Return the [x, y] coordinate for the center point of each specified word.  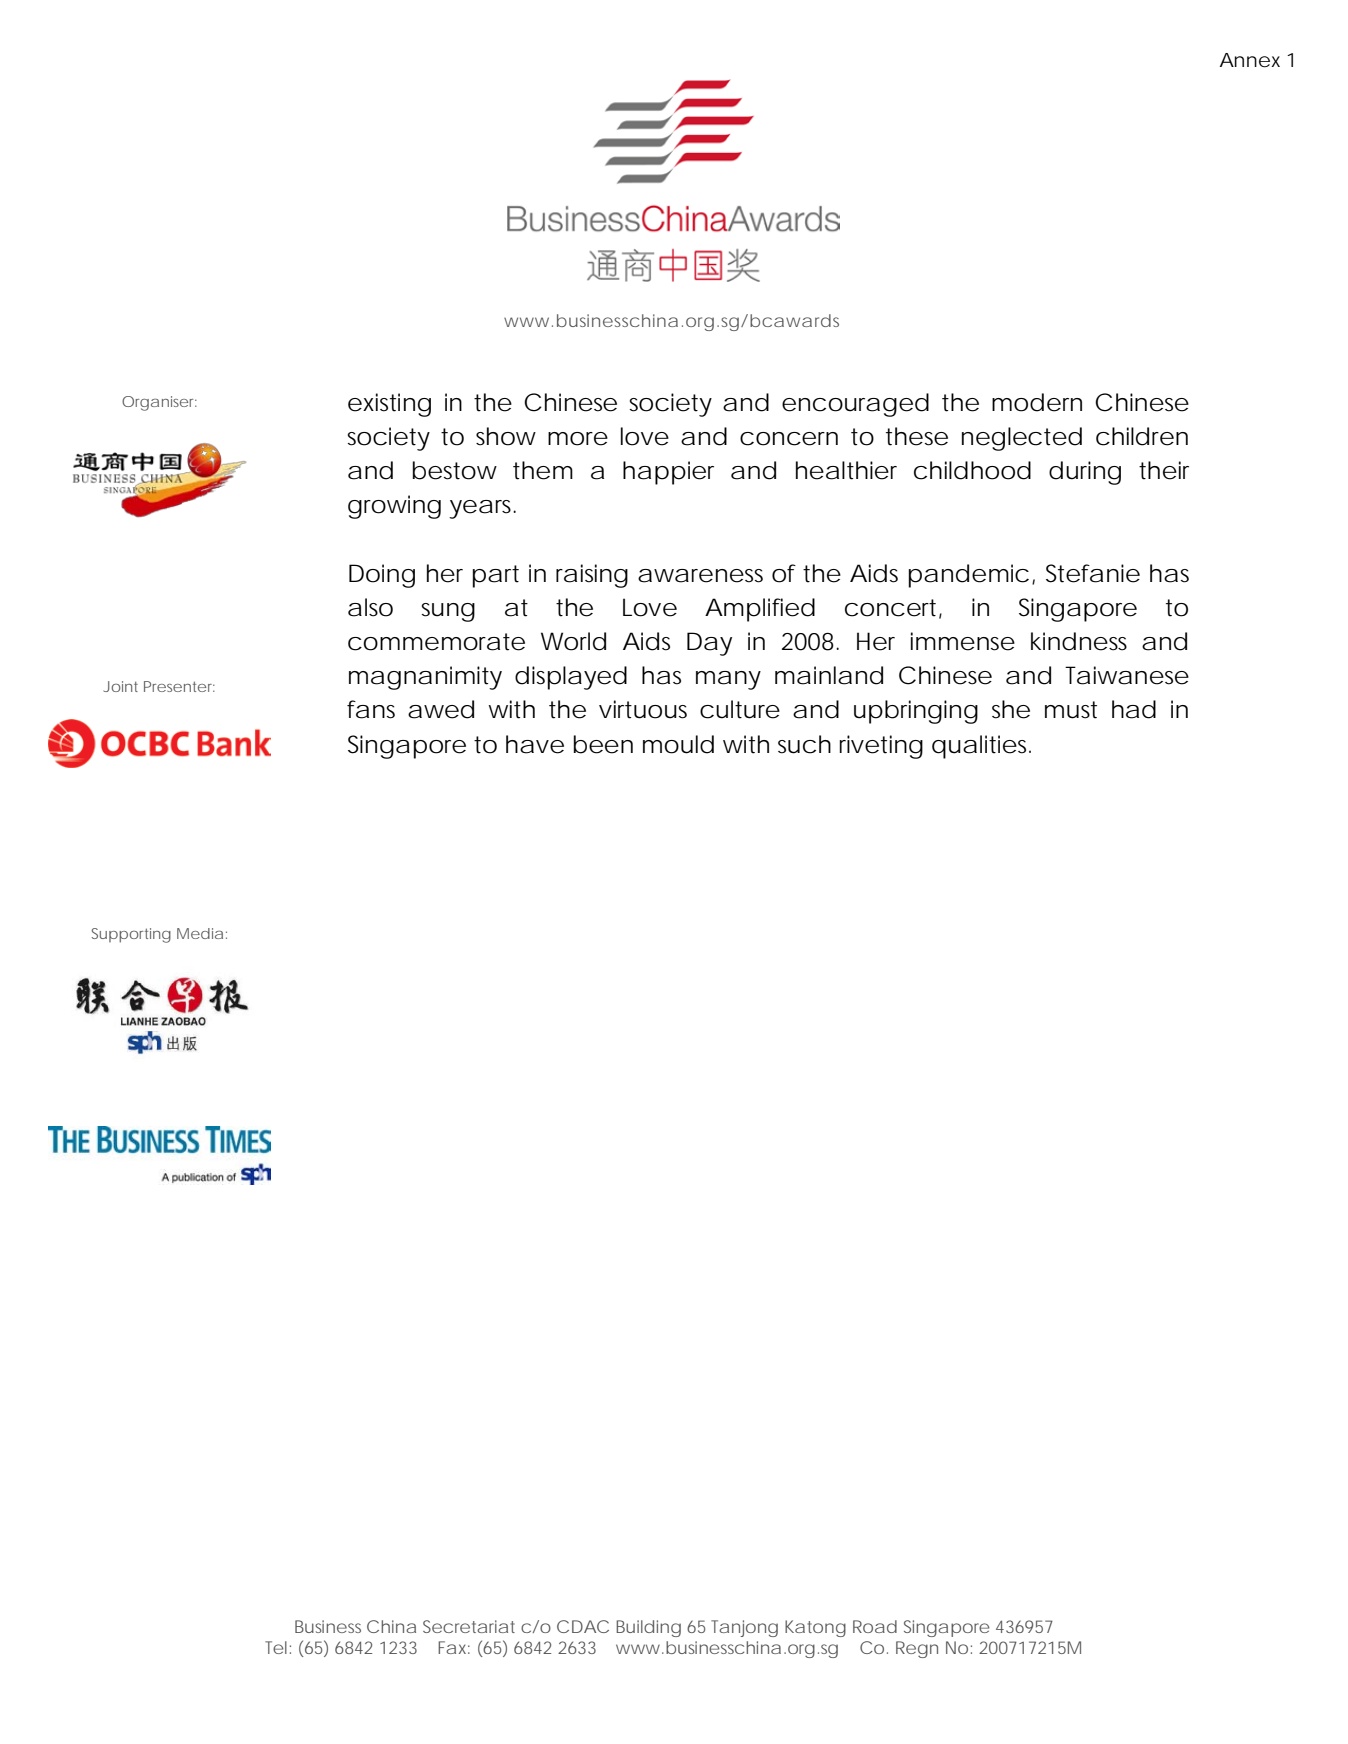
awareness [700, 576]
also [370, 607]
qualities [981, 747]
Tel [276, 1647]
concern [789, 439]
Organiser [159, 403]
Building [648, 1628]
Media [200, 933]
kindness [1079, 641]
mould [678, 744]
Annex [1250, 60]
